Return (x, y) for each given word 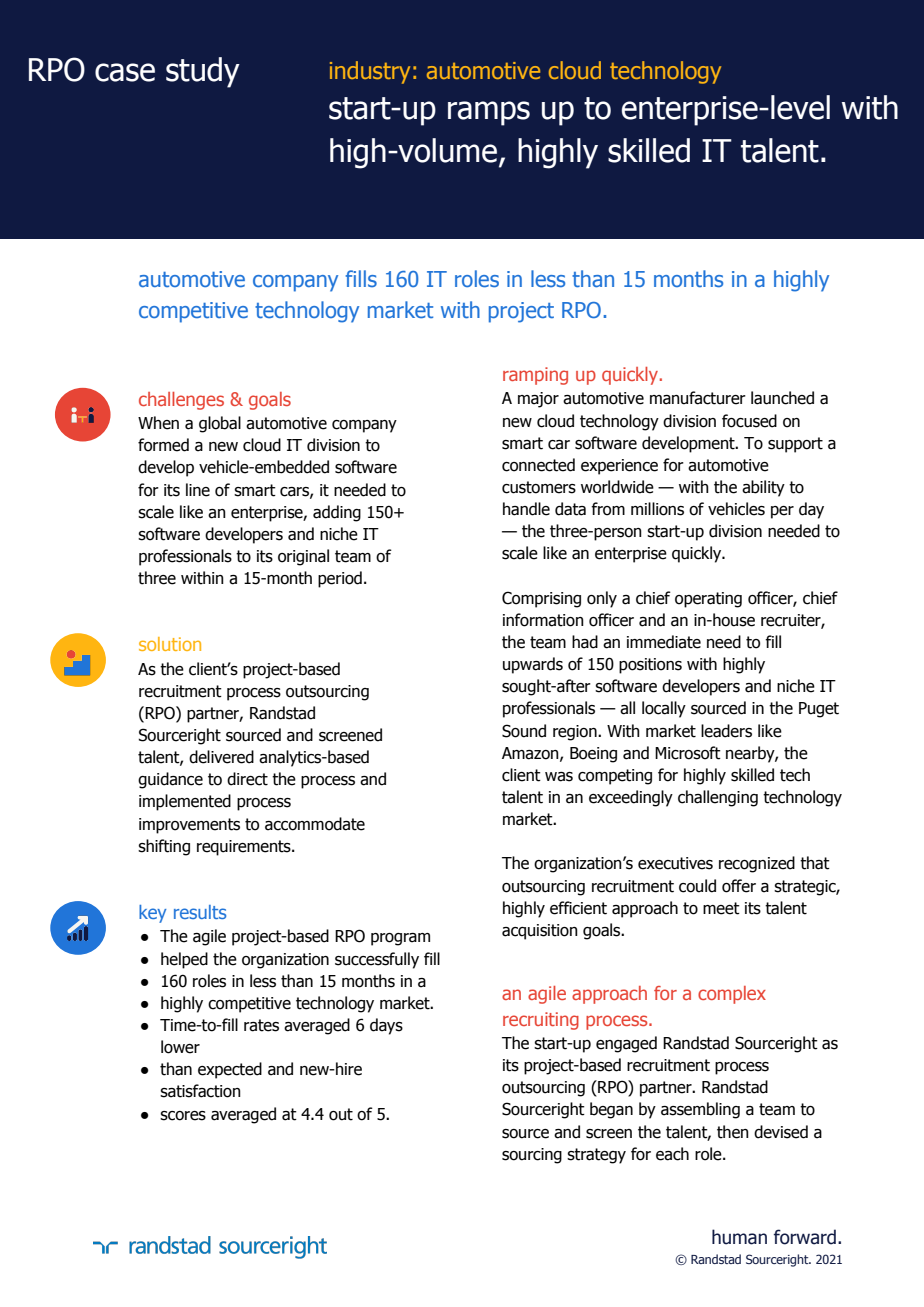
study (203, 72)
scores (183, 1116)
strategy (596, 1156)
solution (170, 644)
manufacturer (698, 398)
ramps (489, 113)
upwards (533, 665)
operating (708, 600)
